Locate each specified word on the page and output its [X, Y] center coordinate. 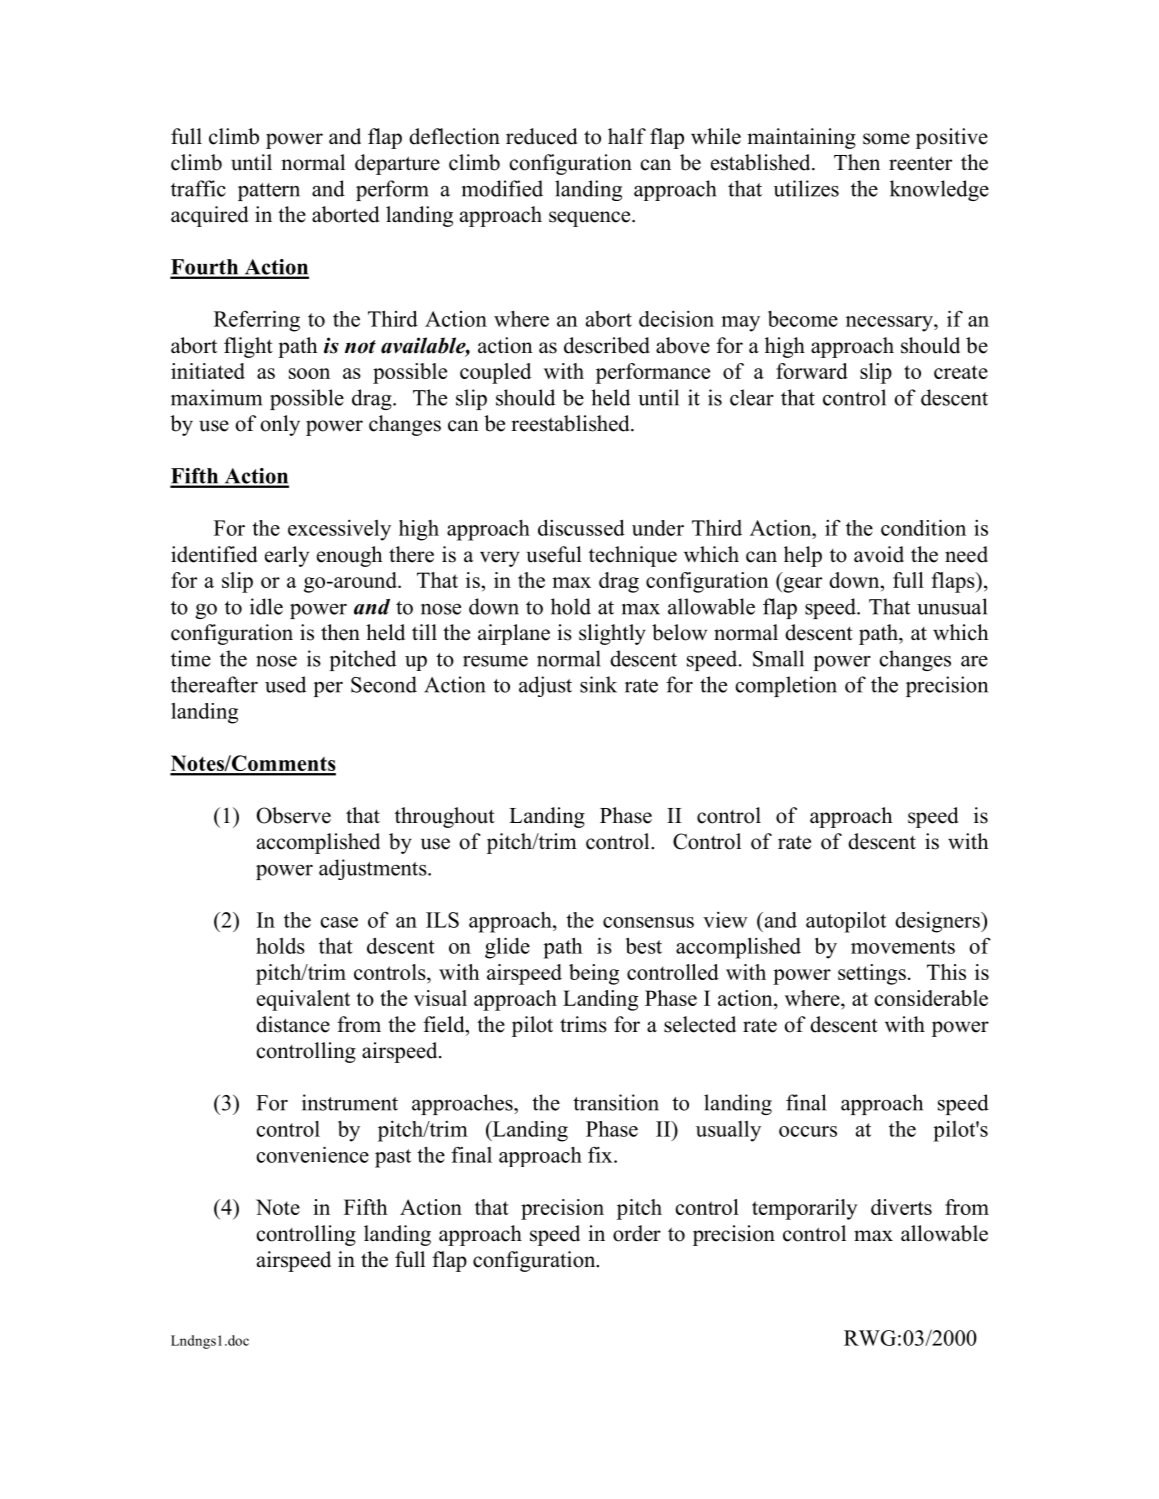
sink [598, 684]
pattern [269, 192]
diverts [901, 1207]
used [285, 684]
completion [786, 686]
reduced [541, 136]
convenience [312, 1154]
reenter [920, 163]
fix [601, 1154]
